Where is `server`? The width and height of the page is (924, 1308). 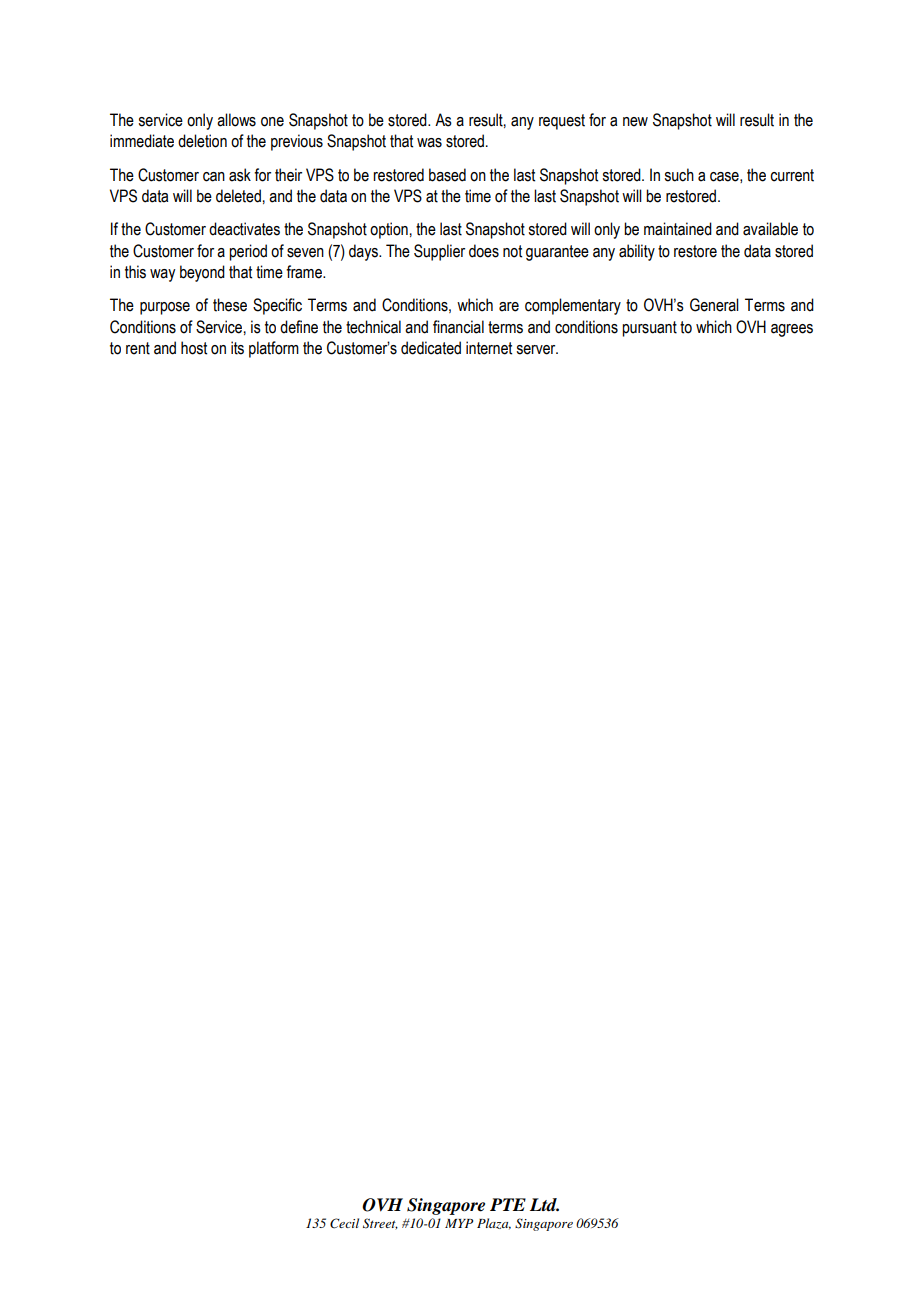
server is located at coordinates (537, 350).
